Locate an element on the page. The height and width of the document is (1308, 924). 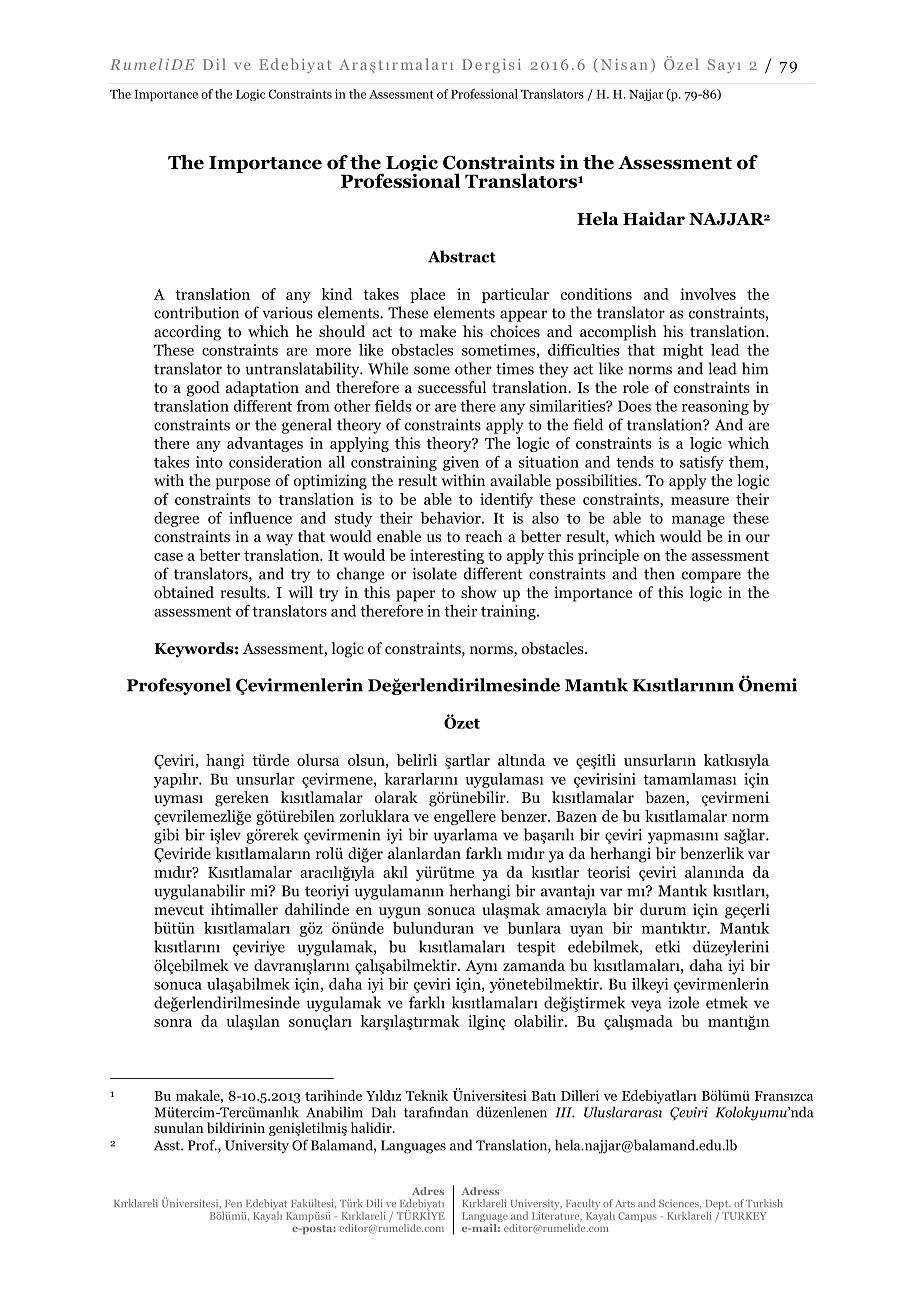
compare is located at coordinates (711, 577).
